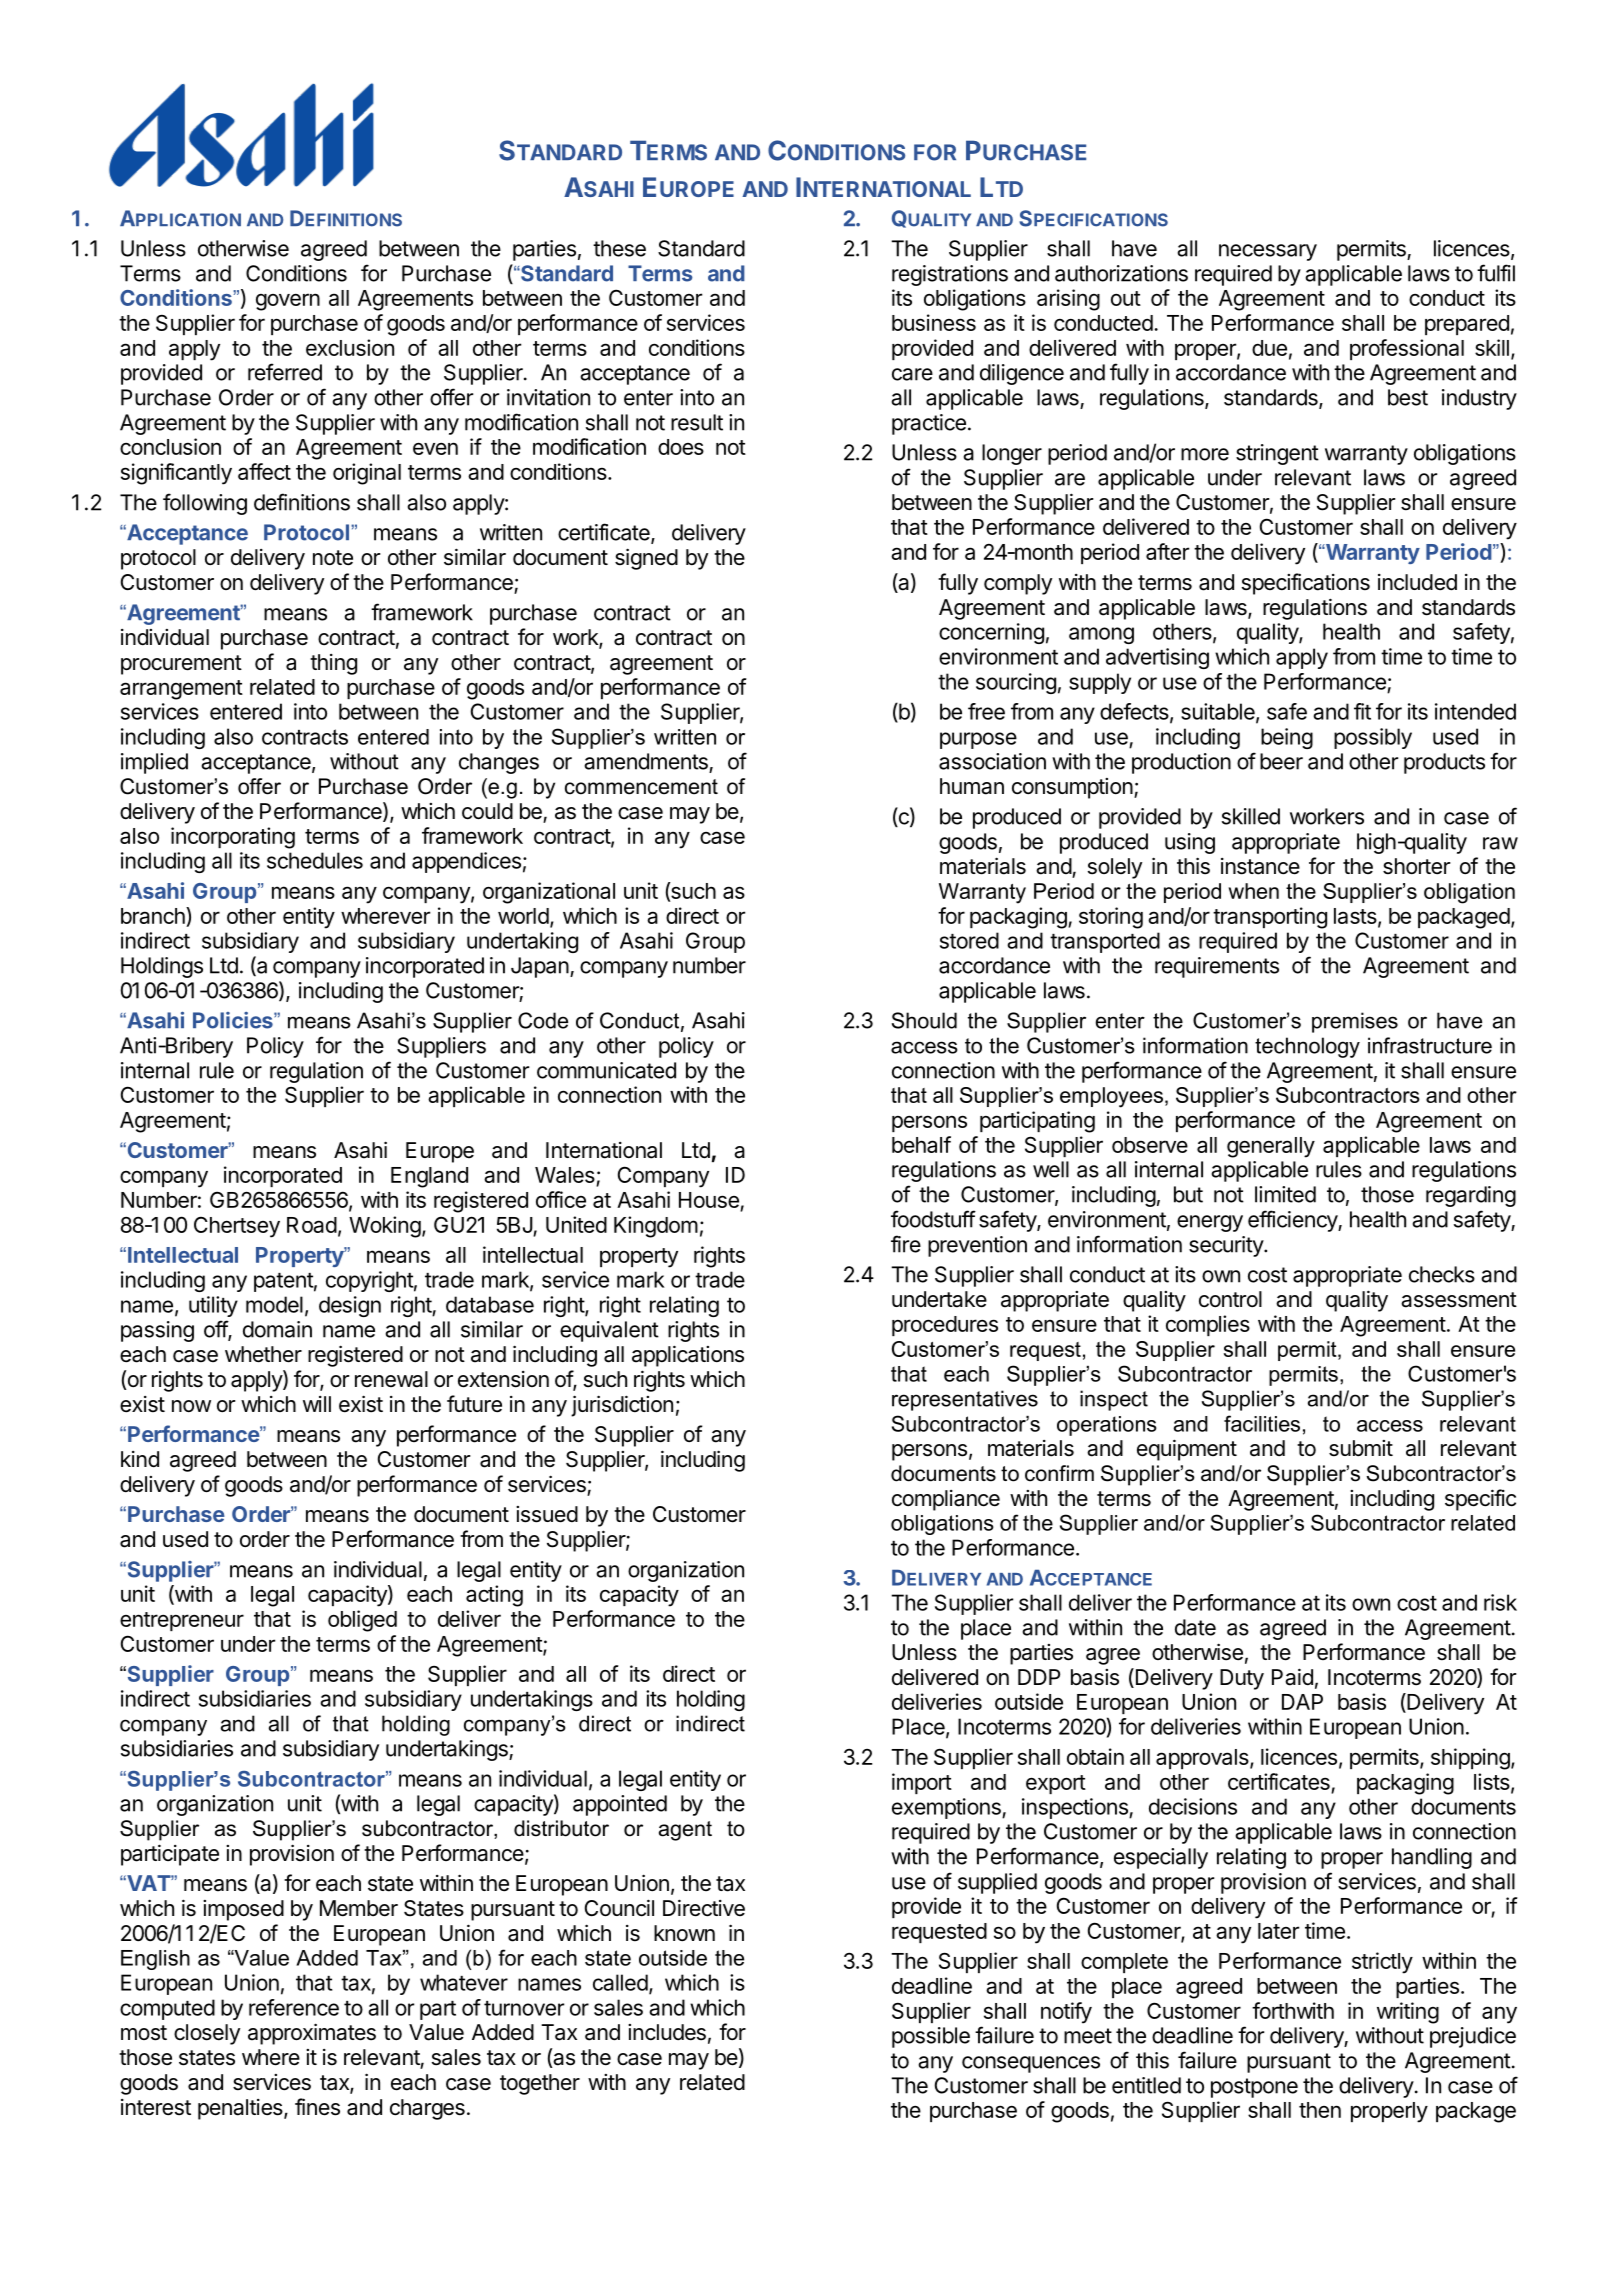 This screenshot has height=2273, width=1607. What do you see at coordinates (1269, 348) in the screenshot?
I see `due` at bounding box center [1269, 348].
